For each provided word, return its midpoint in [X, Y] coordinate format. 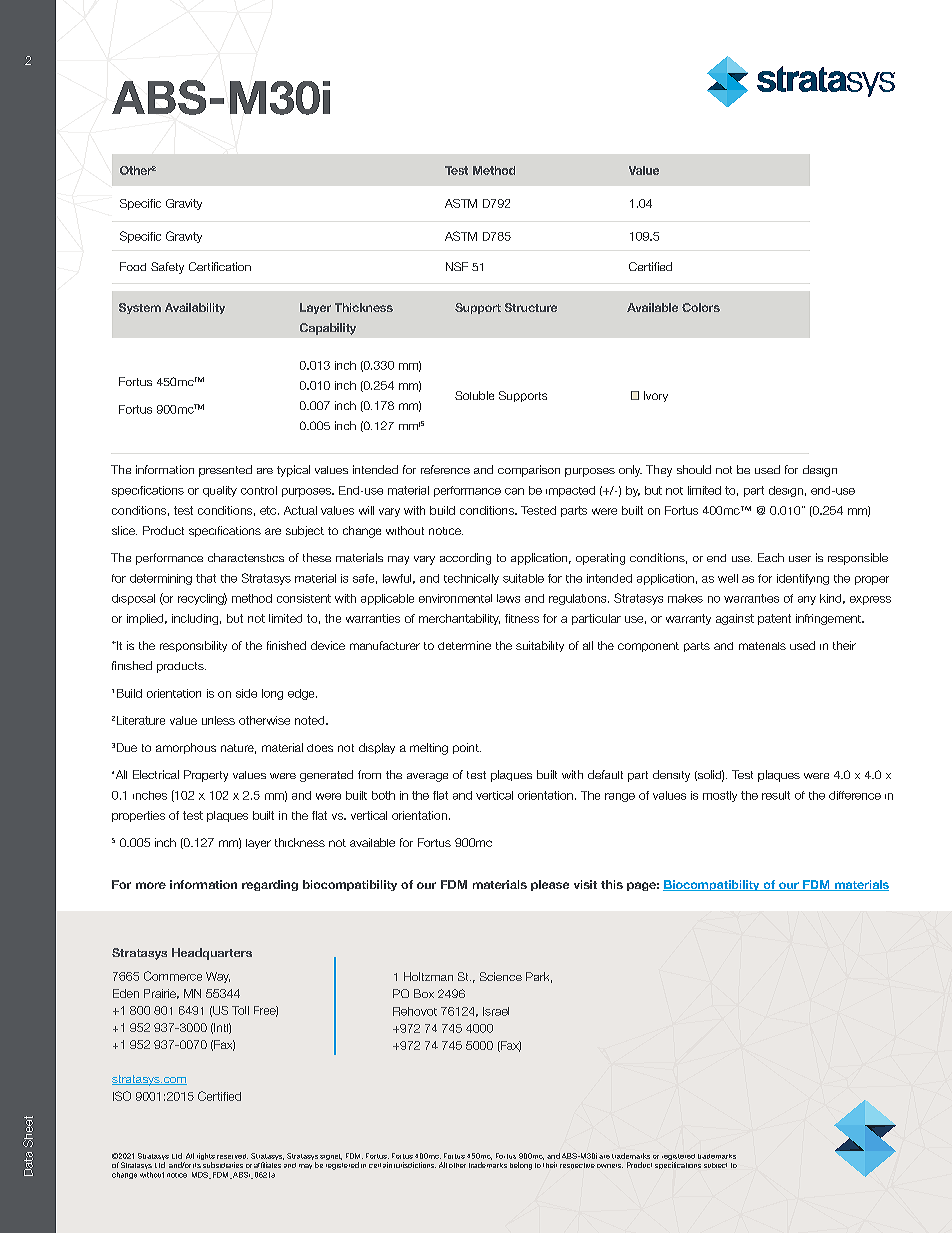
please [550, 885]
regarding [270, 885]
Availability [195, 308]
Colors [701, 307]
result [776, 795]
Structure [531, 307]
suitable [523, 578]
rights [206, 1158]
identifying [803, 579]
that [206, 578]
